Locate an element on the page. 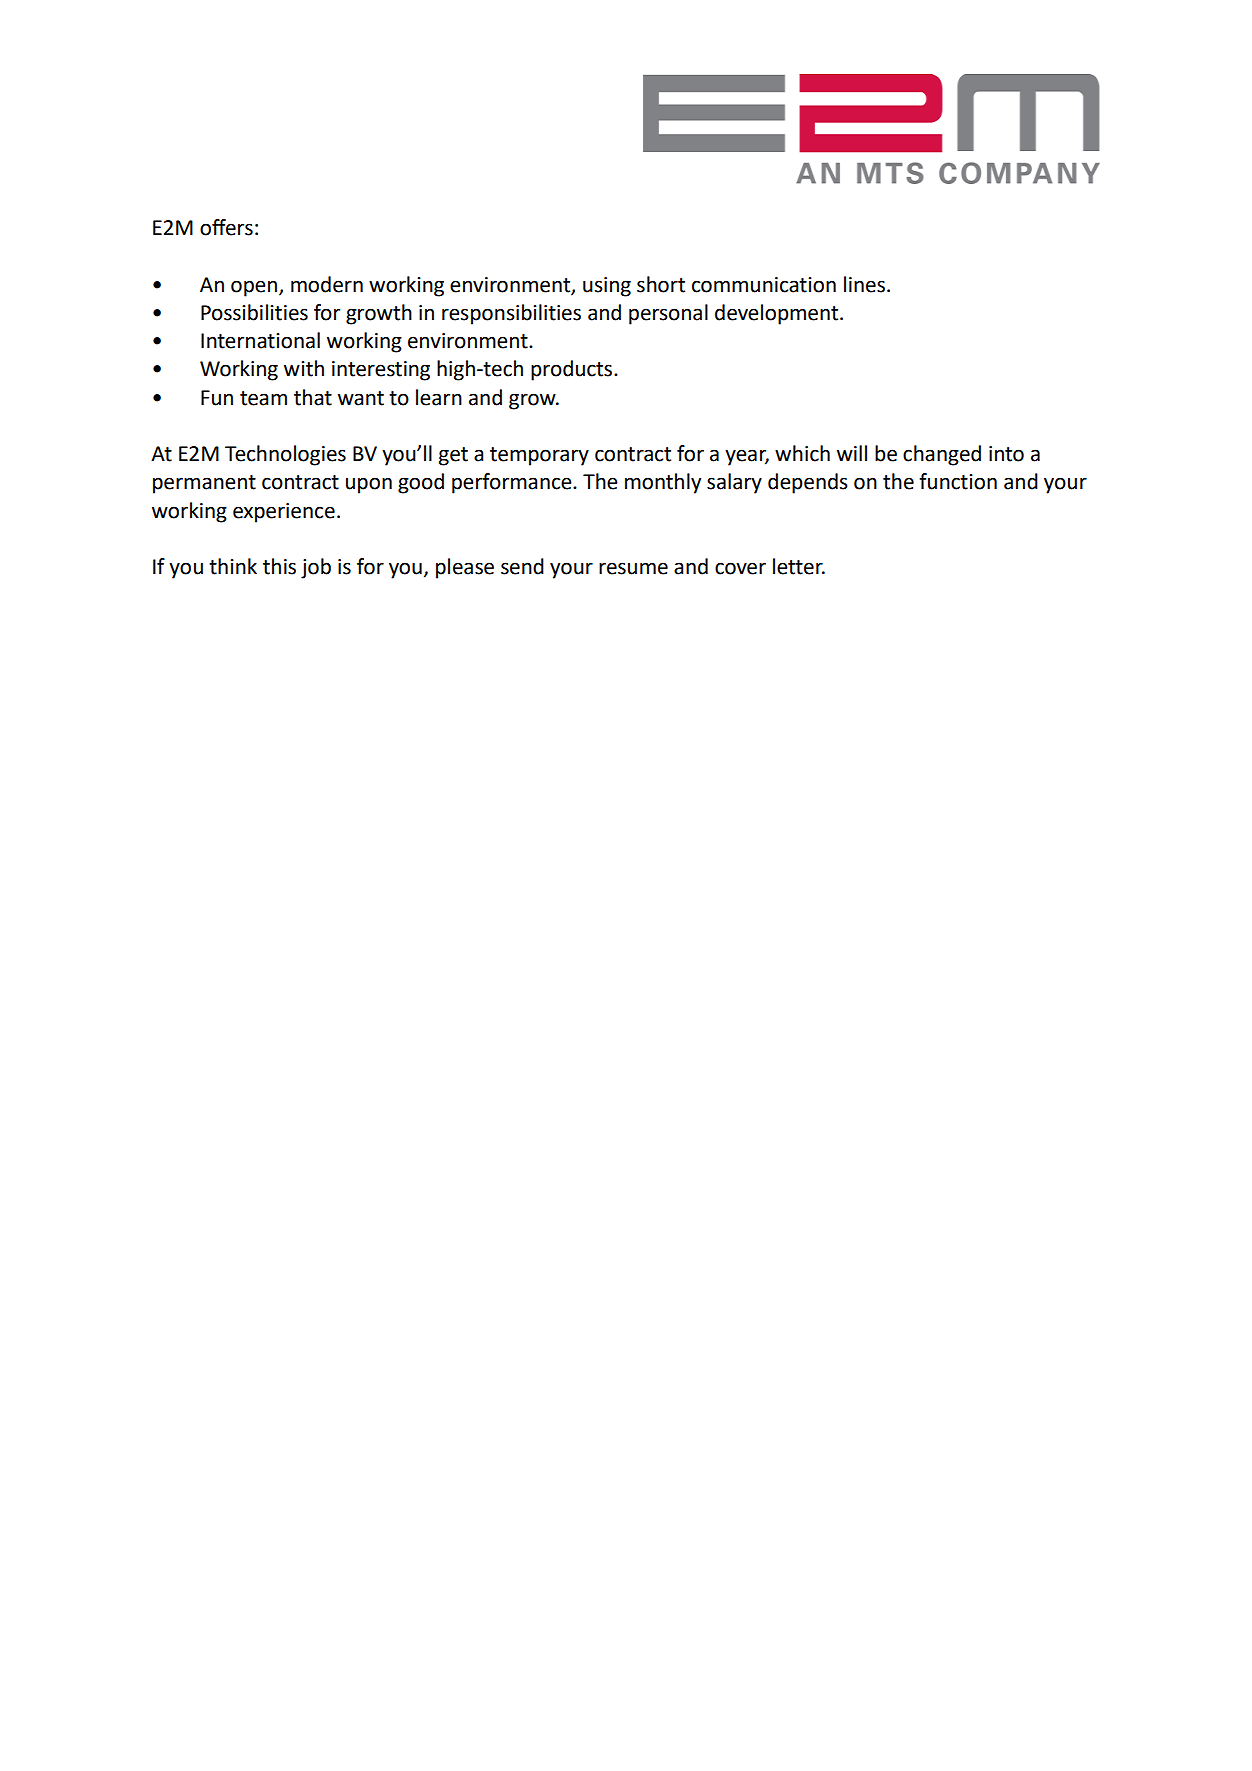  short is located at coordinates (661, 284).
